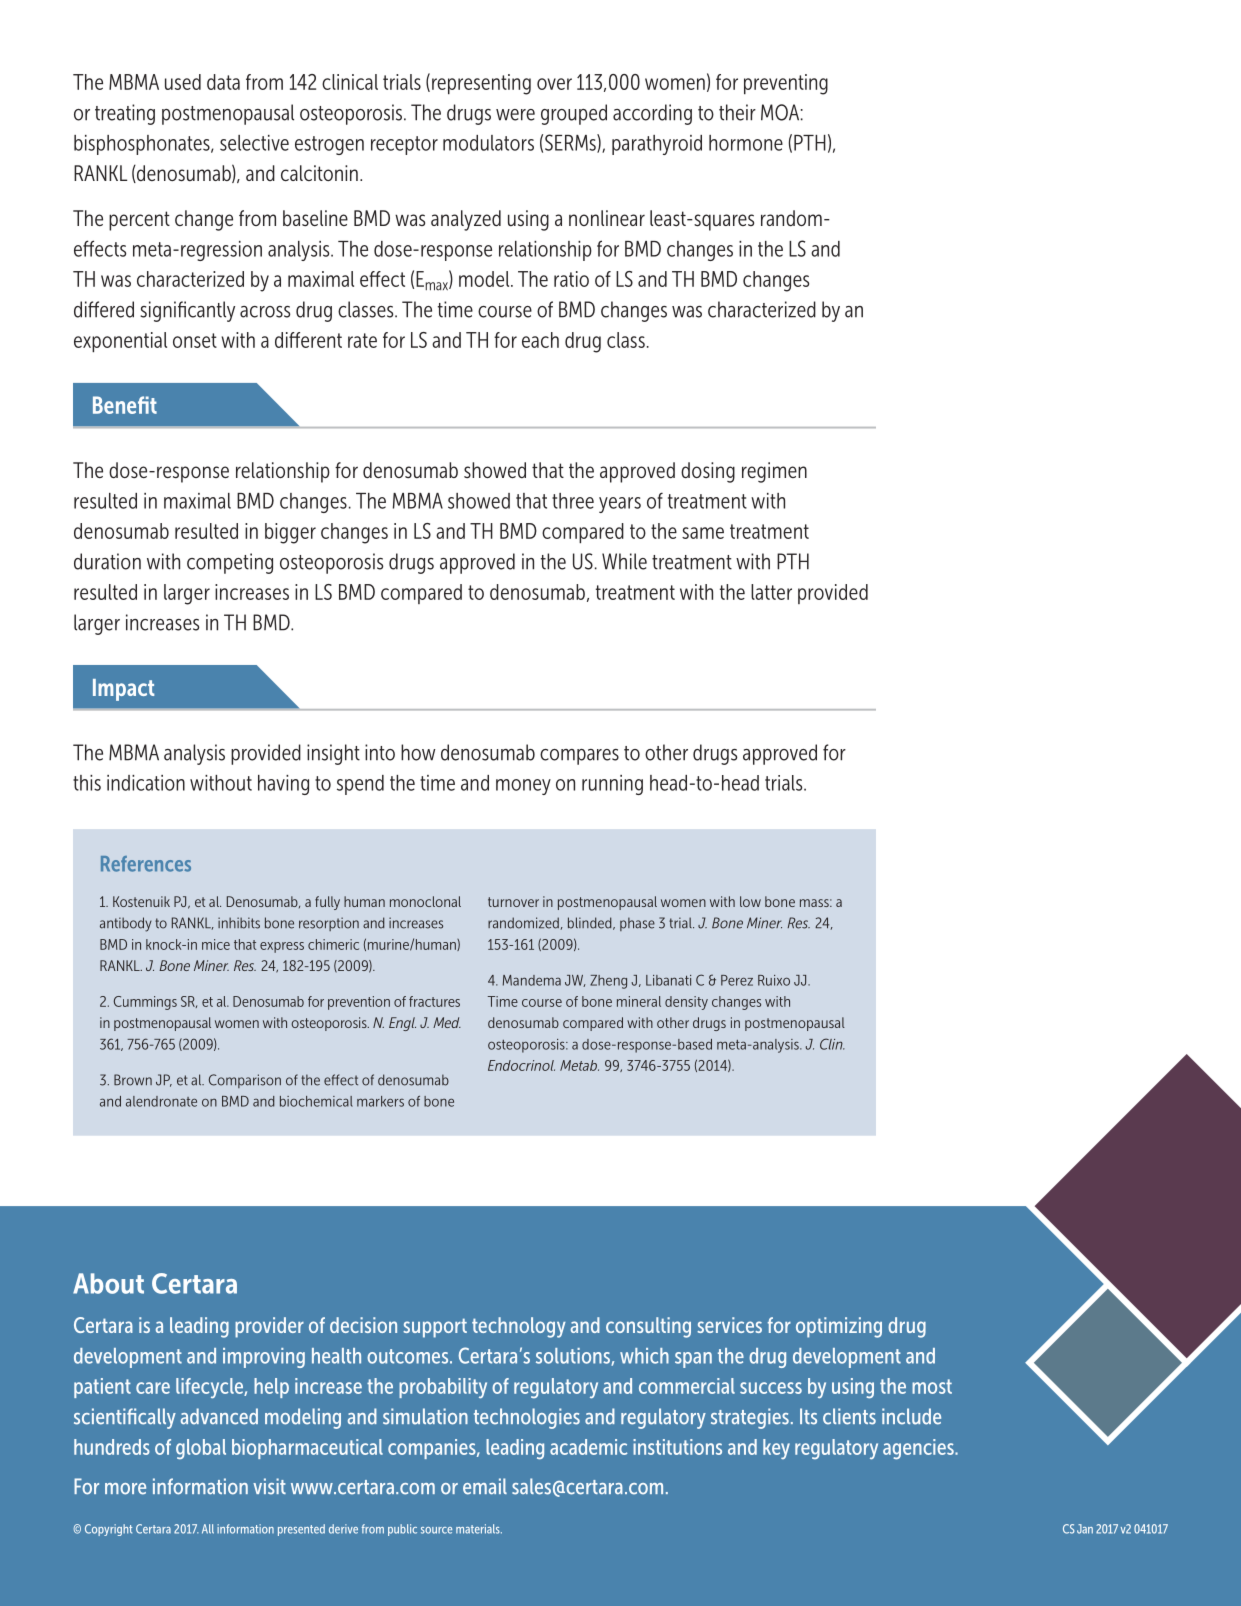 Image resolution: width=1241 pixels, height=1606 pixels. I want to click on Perez, so click(737, 980).
